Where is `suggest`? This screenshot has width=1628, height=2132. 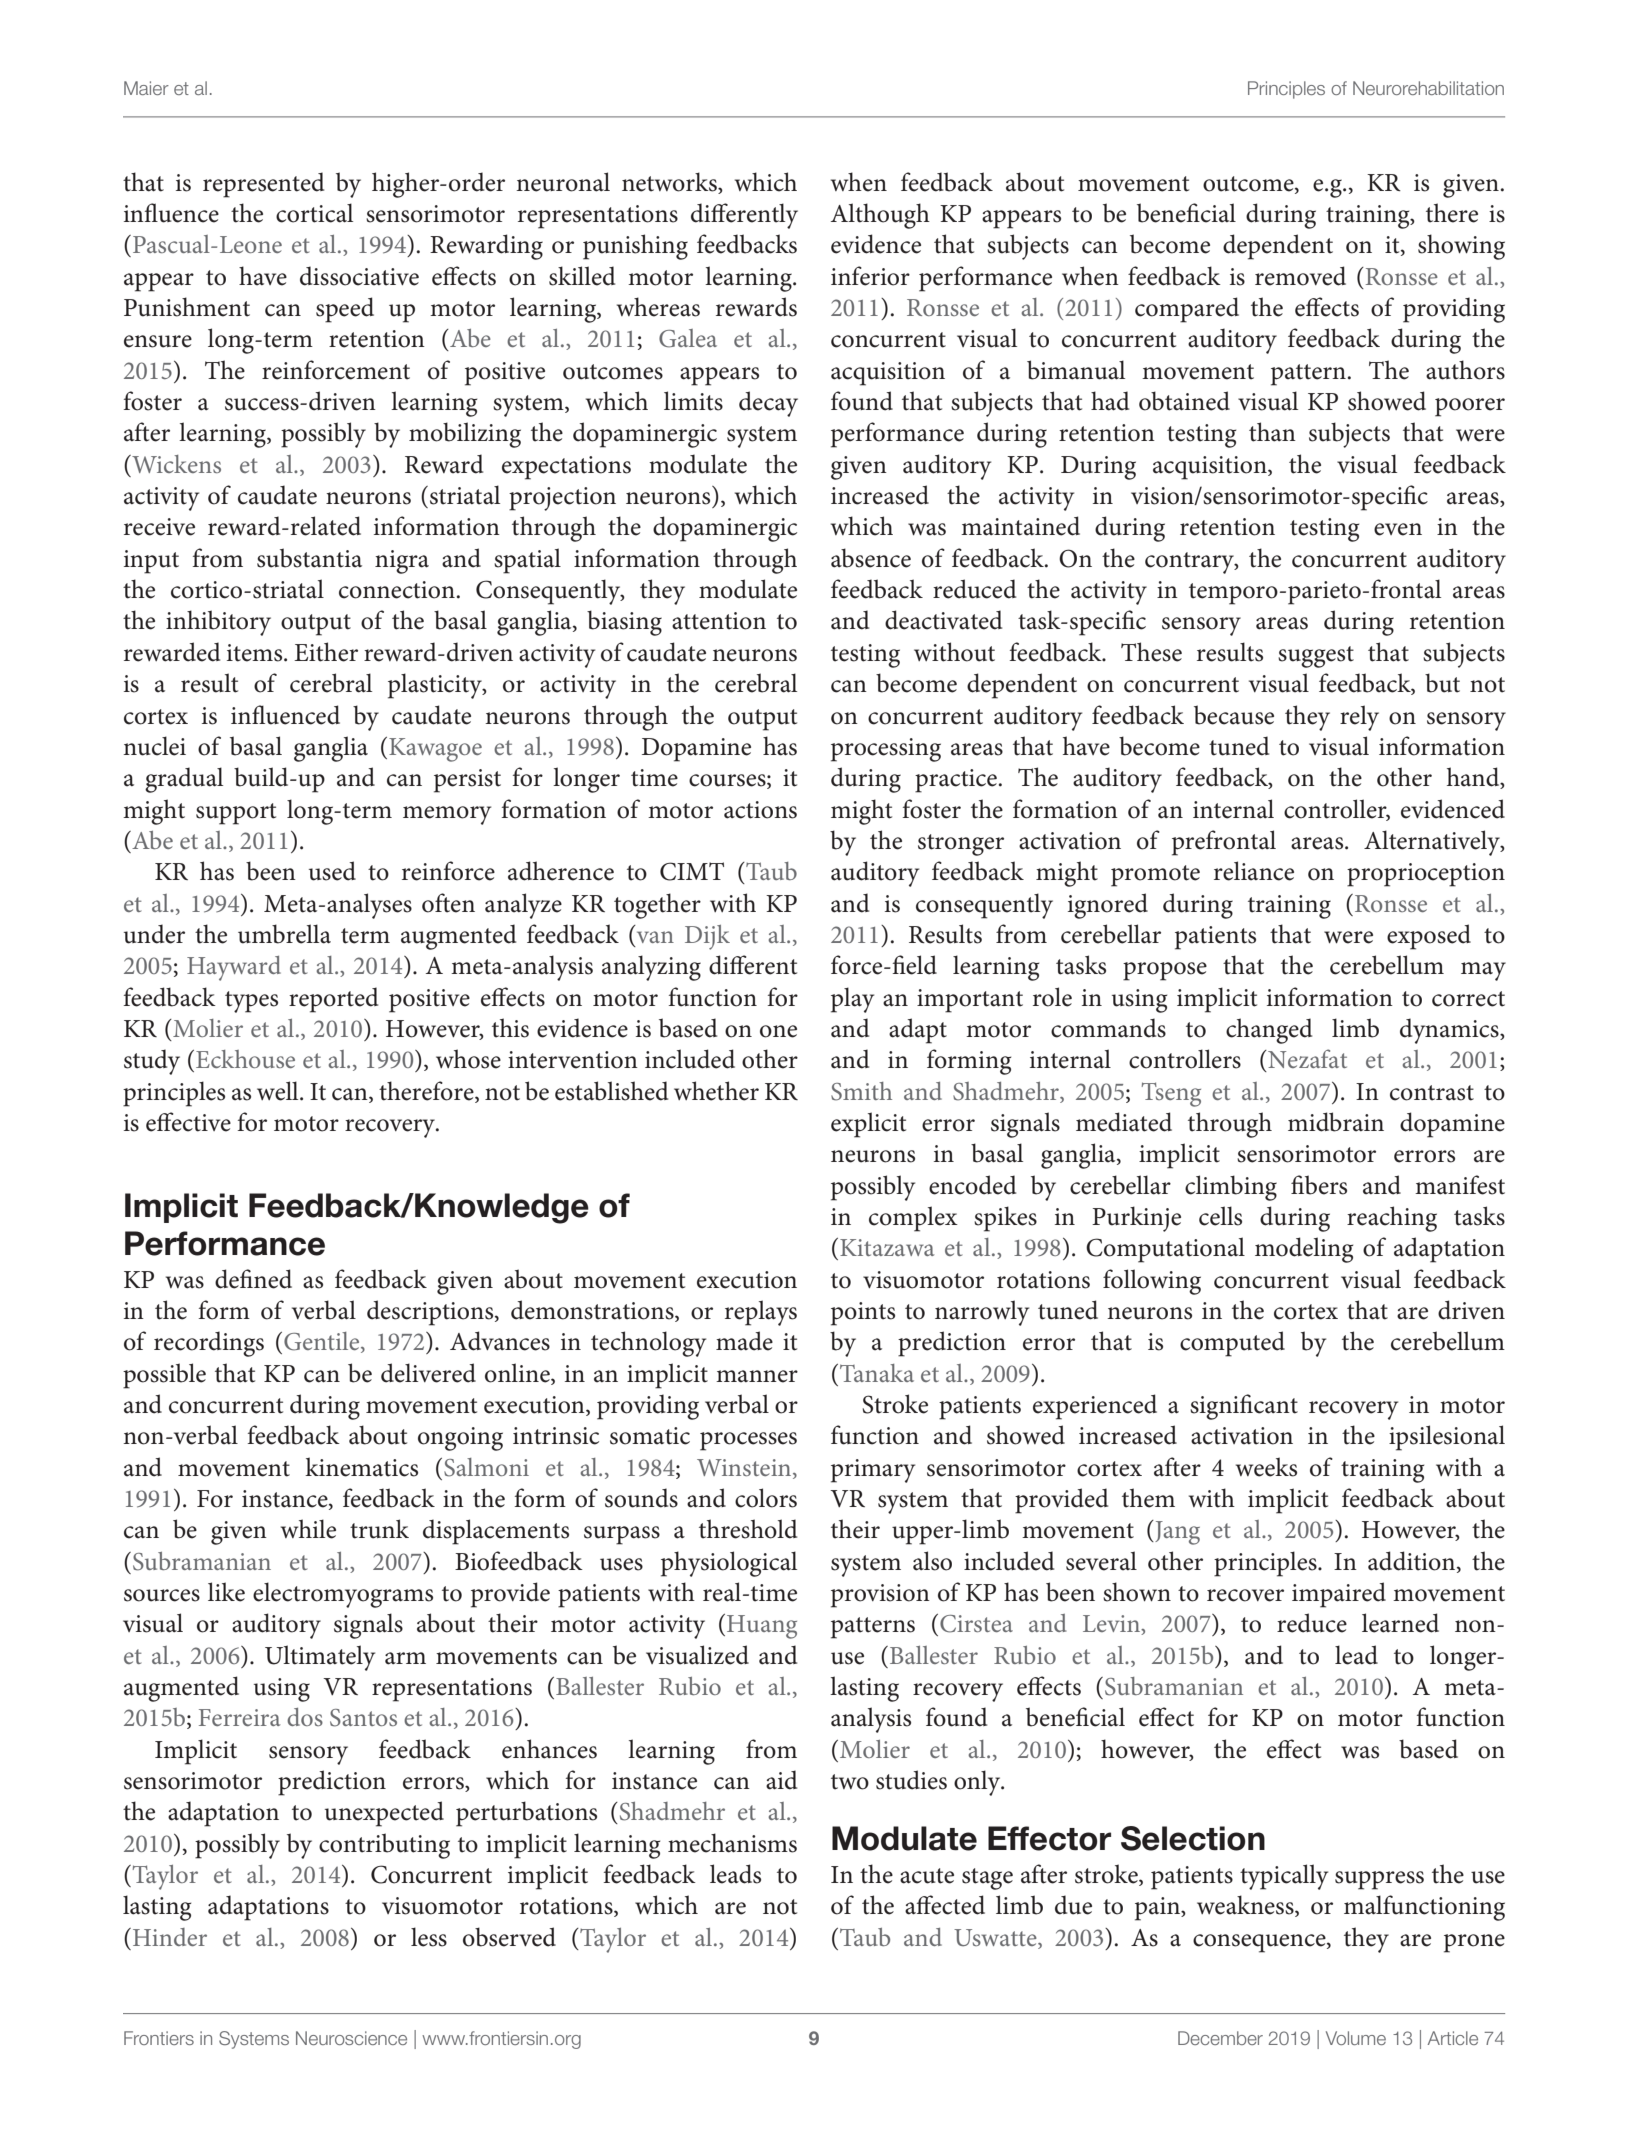 suggest is located at coordinates (1316, 657).
